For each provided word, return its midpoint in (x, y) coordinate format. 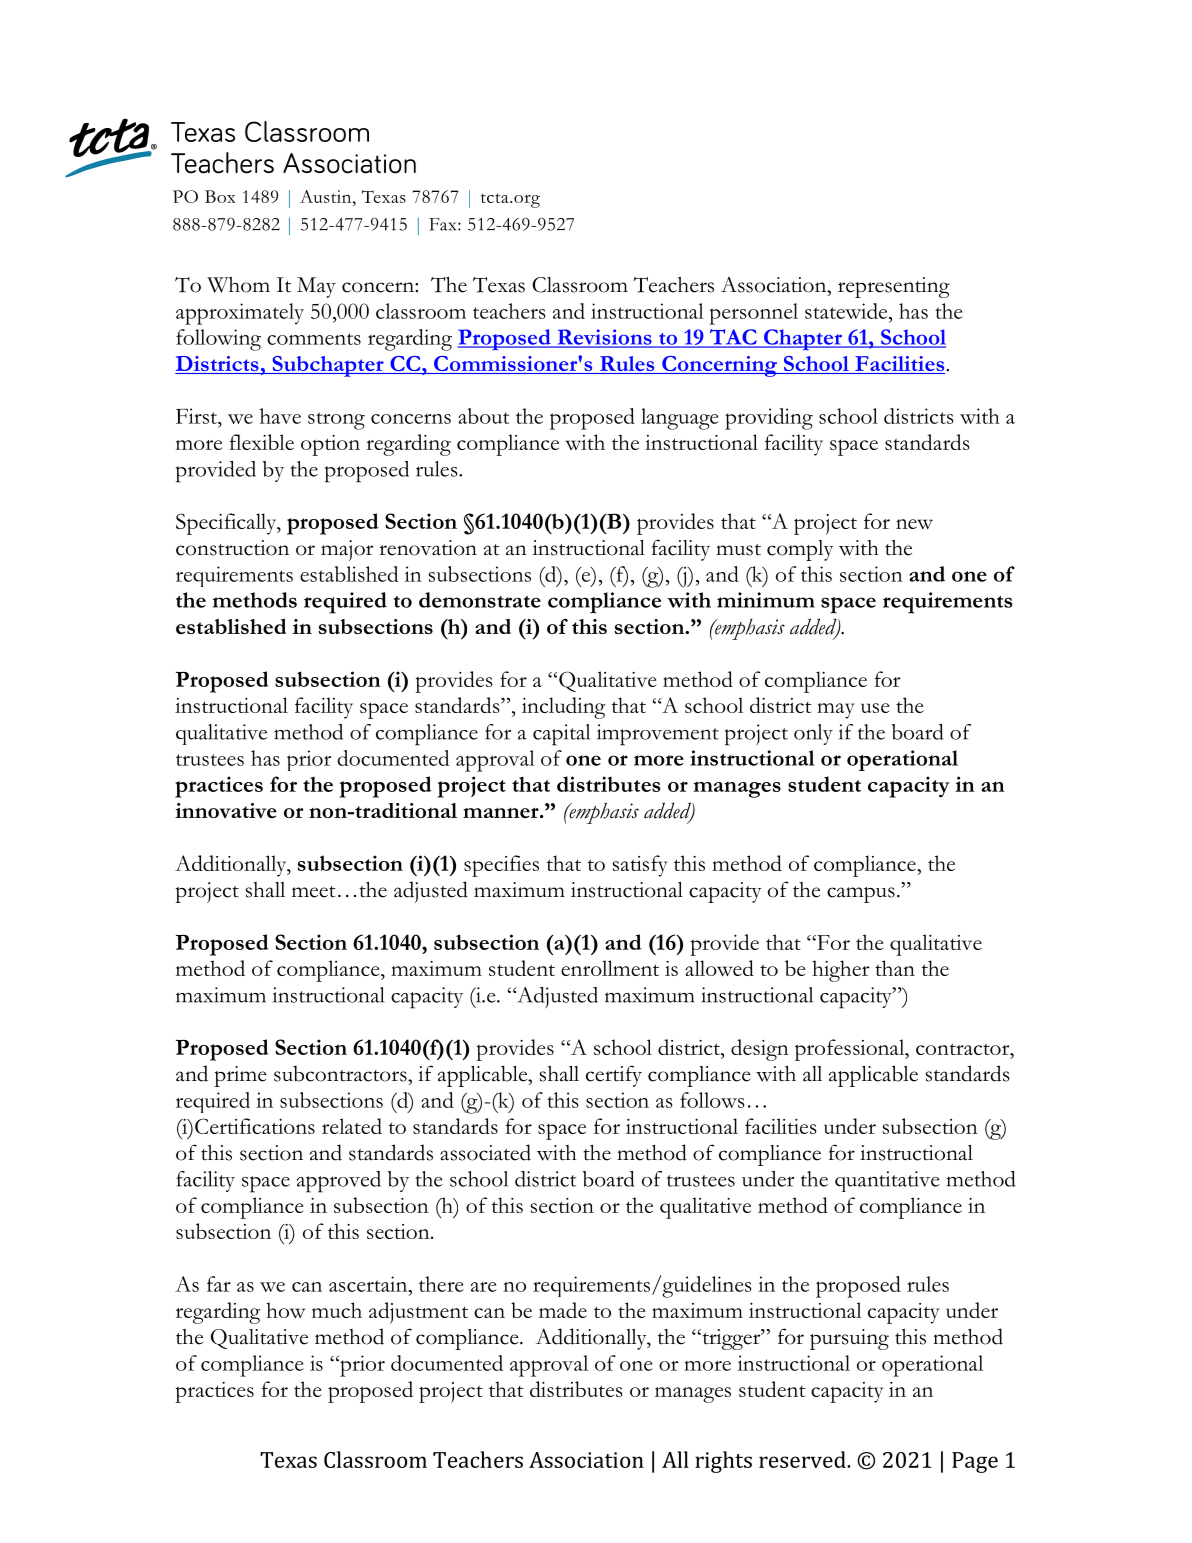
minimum (766, 600)
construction (232, 548)
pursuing (849, 1339)
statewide (847, 311)
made (563, 1310)
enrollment (610, 968)
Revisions (604, 338)
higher (841, 971)
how (285, 1310)
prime (240, 1076)
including (563, 708)
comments (314, 339)
